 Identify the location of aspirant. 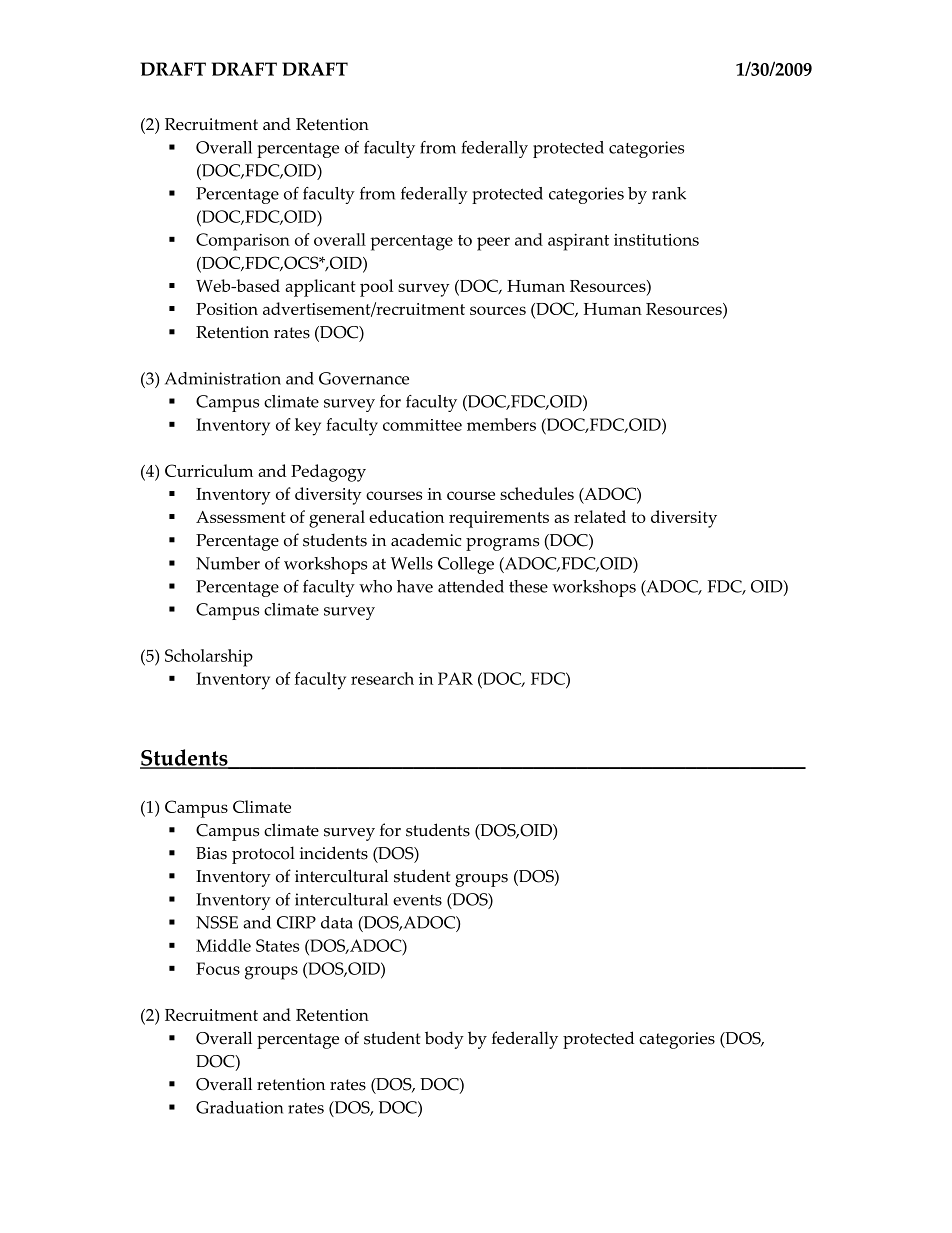
(578, 242).
